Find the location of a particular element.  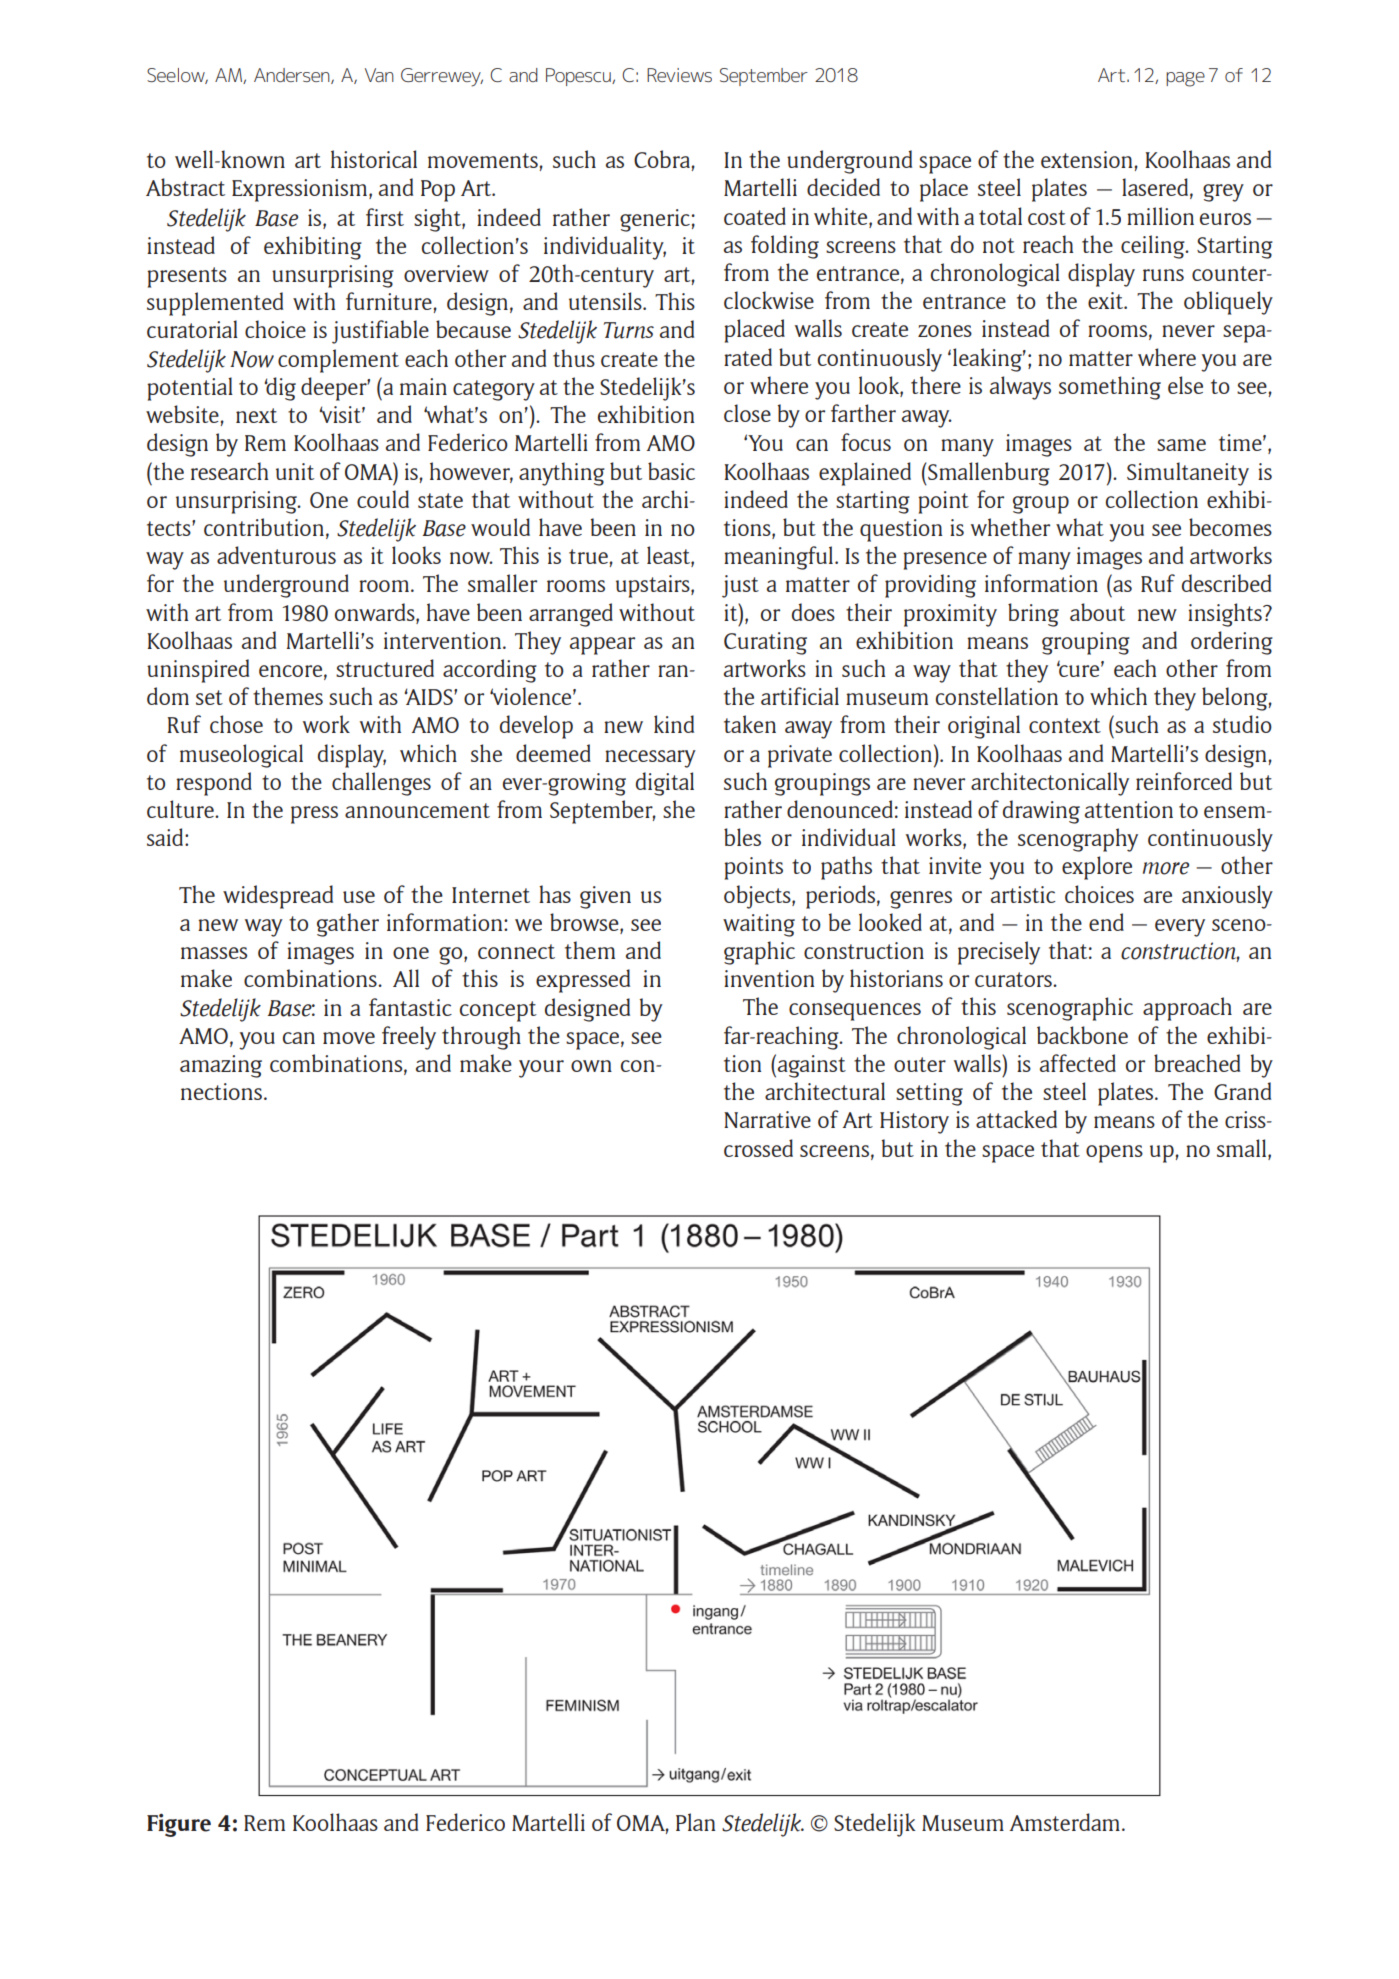

waiting is located at coordinates (759, 925).
